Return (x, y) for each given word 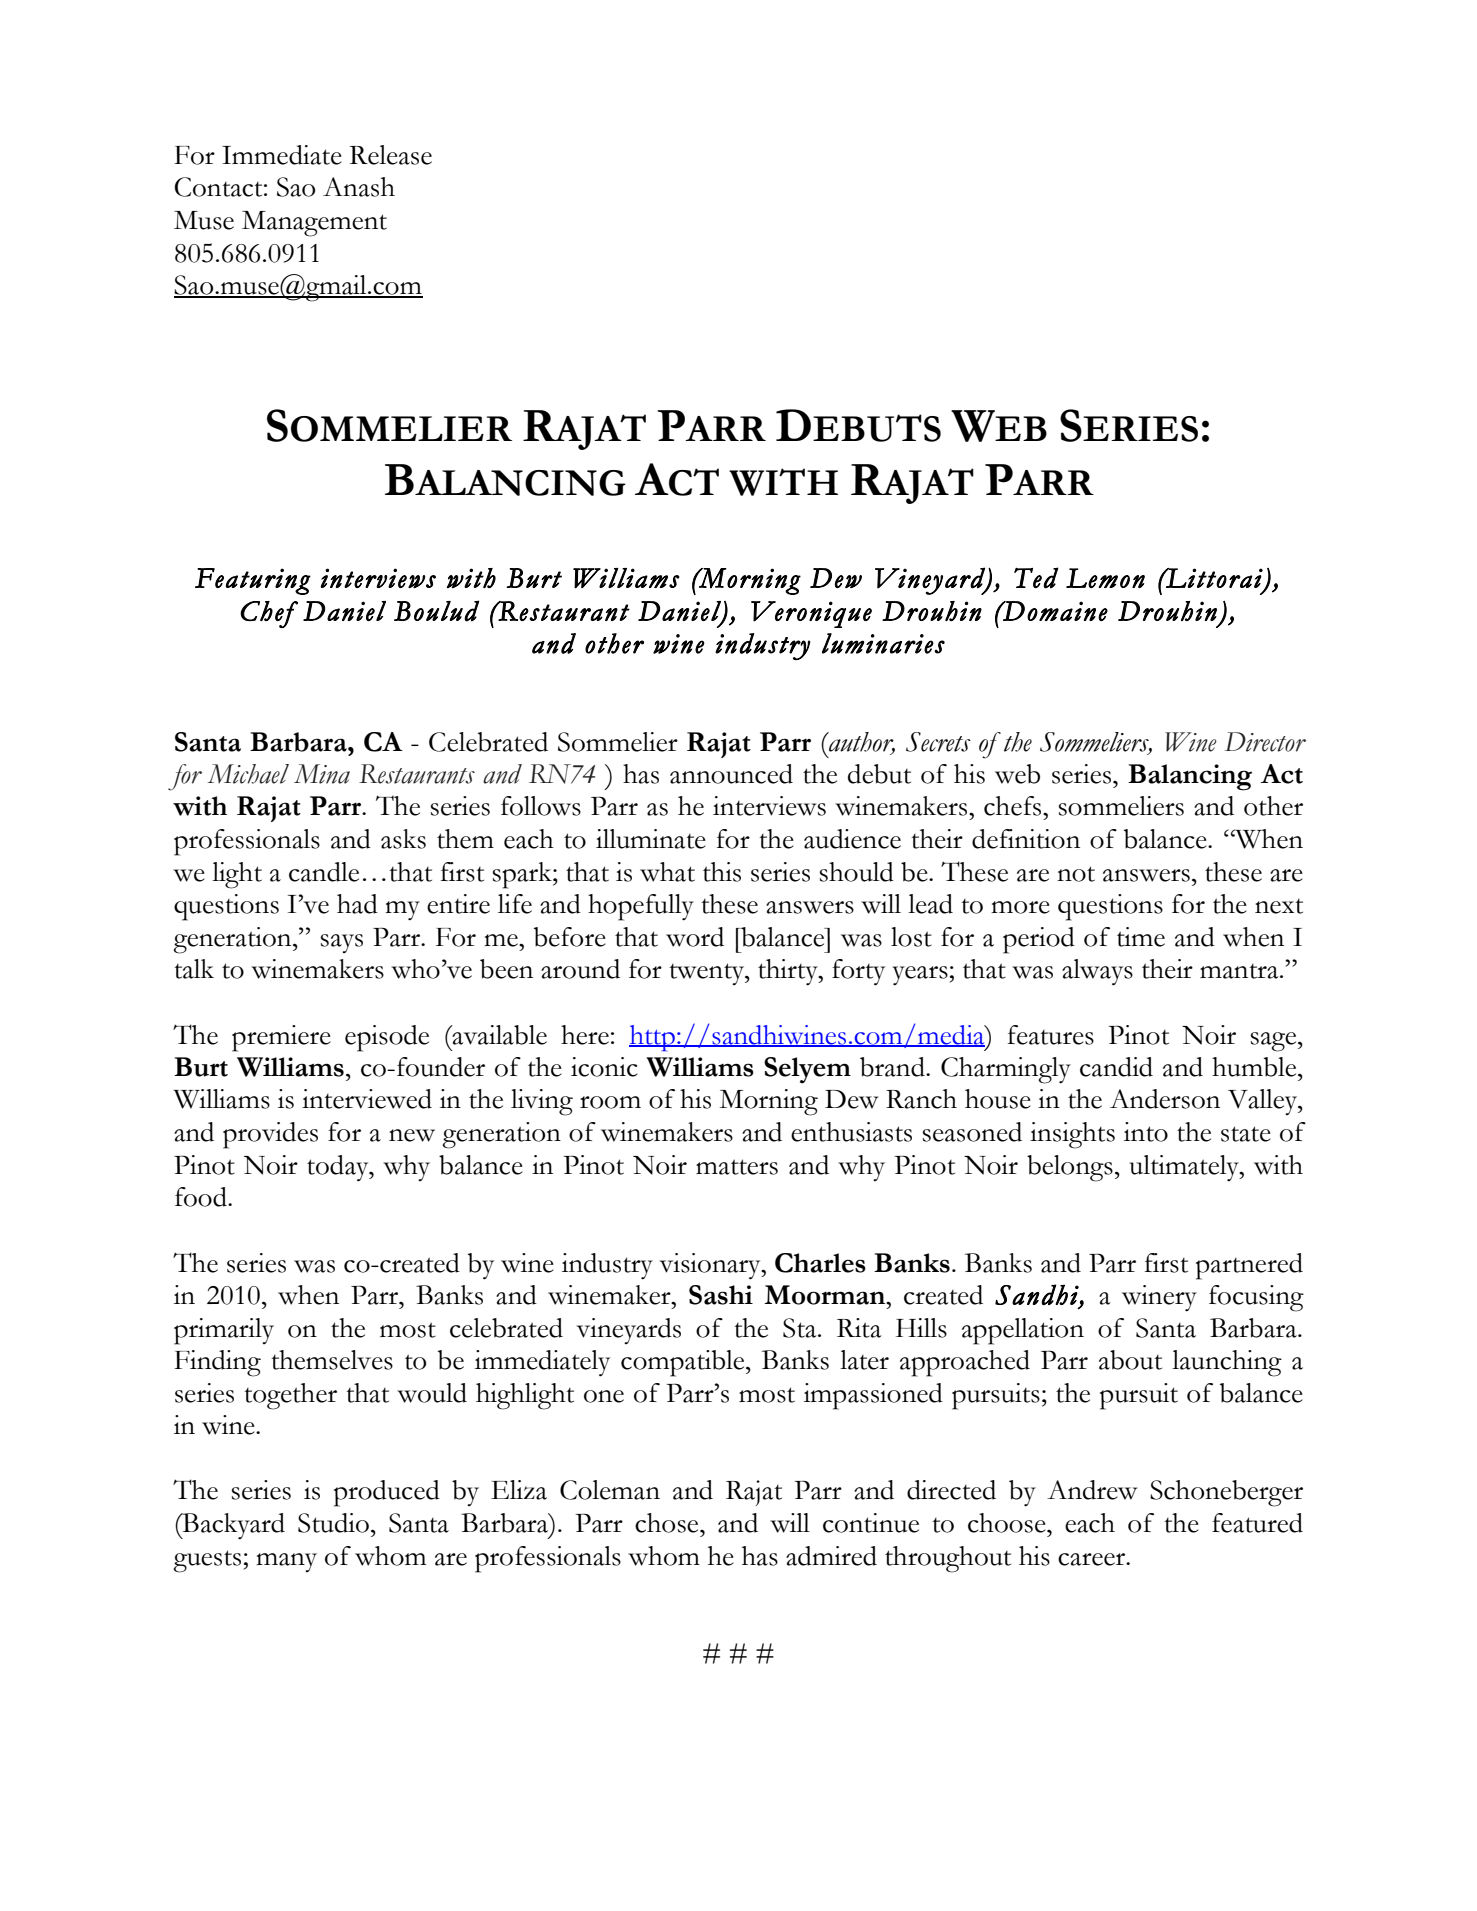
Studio (333, 1523)
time (1141, 937)
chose (668, 1523)
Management (314, 224)
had (357, 904)
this (722, 872)
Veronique (811, 614)
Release (390, 155)
